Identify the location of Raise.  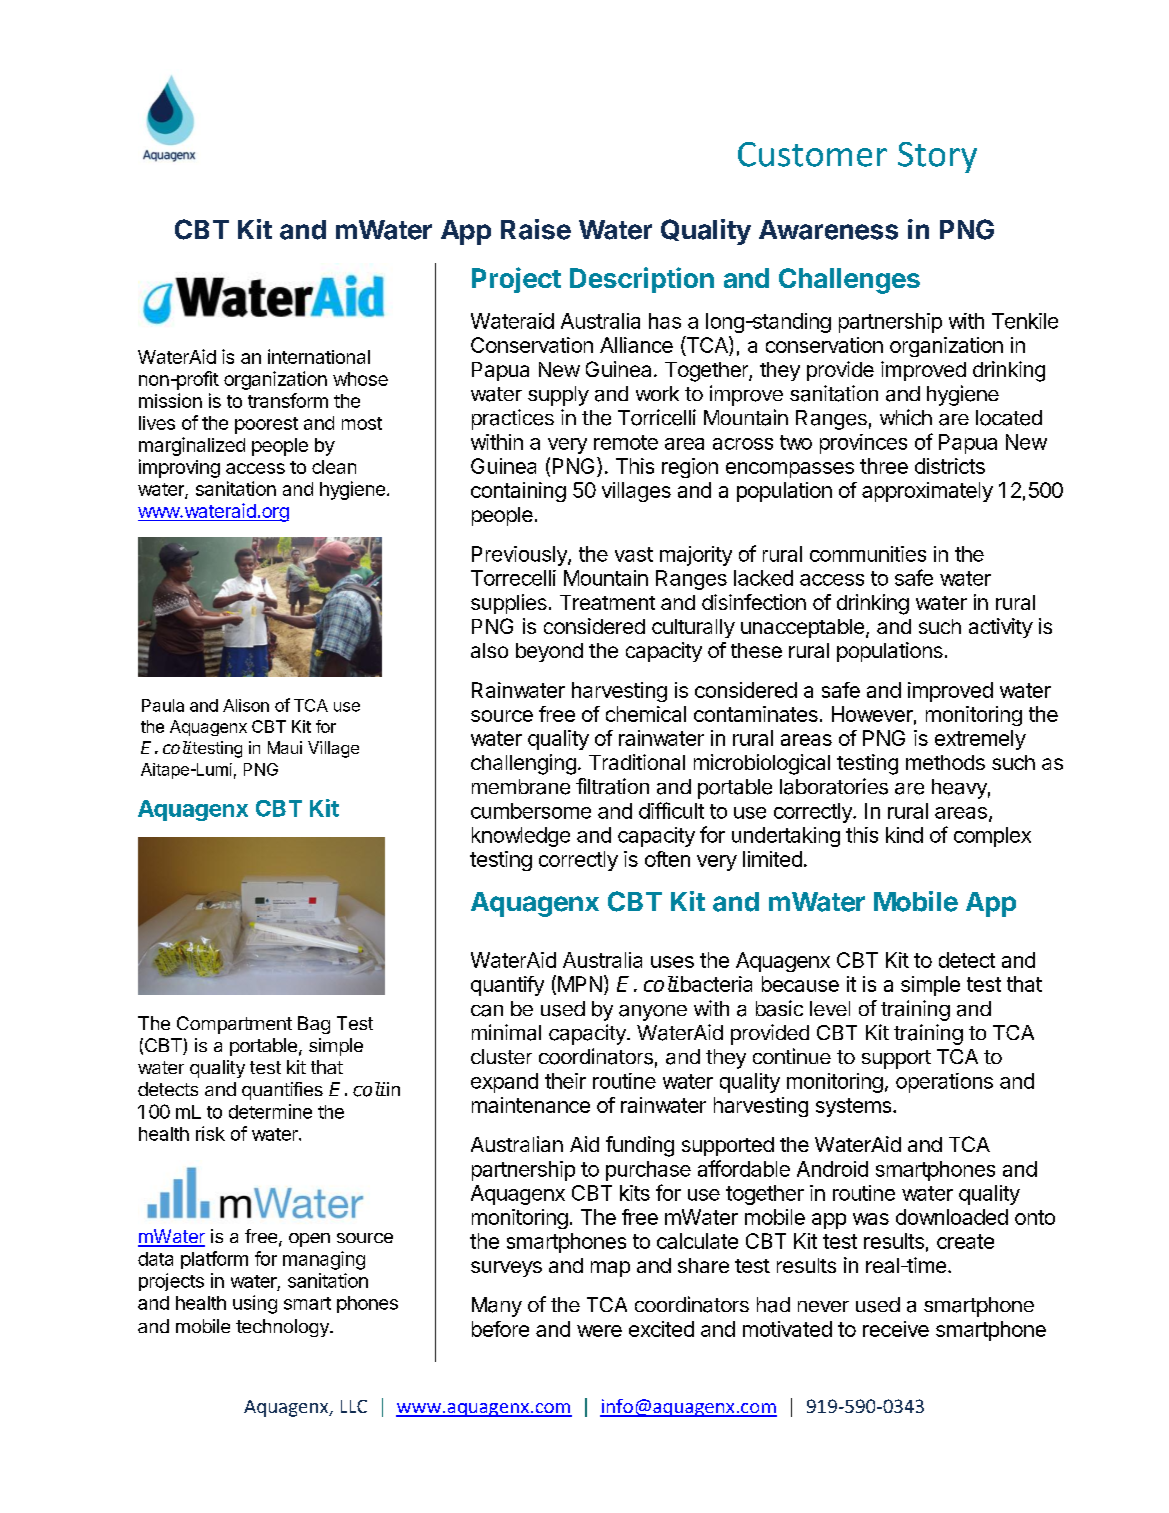
(536, 229).
